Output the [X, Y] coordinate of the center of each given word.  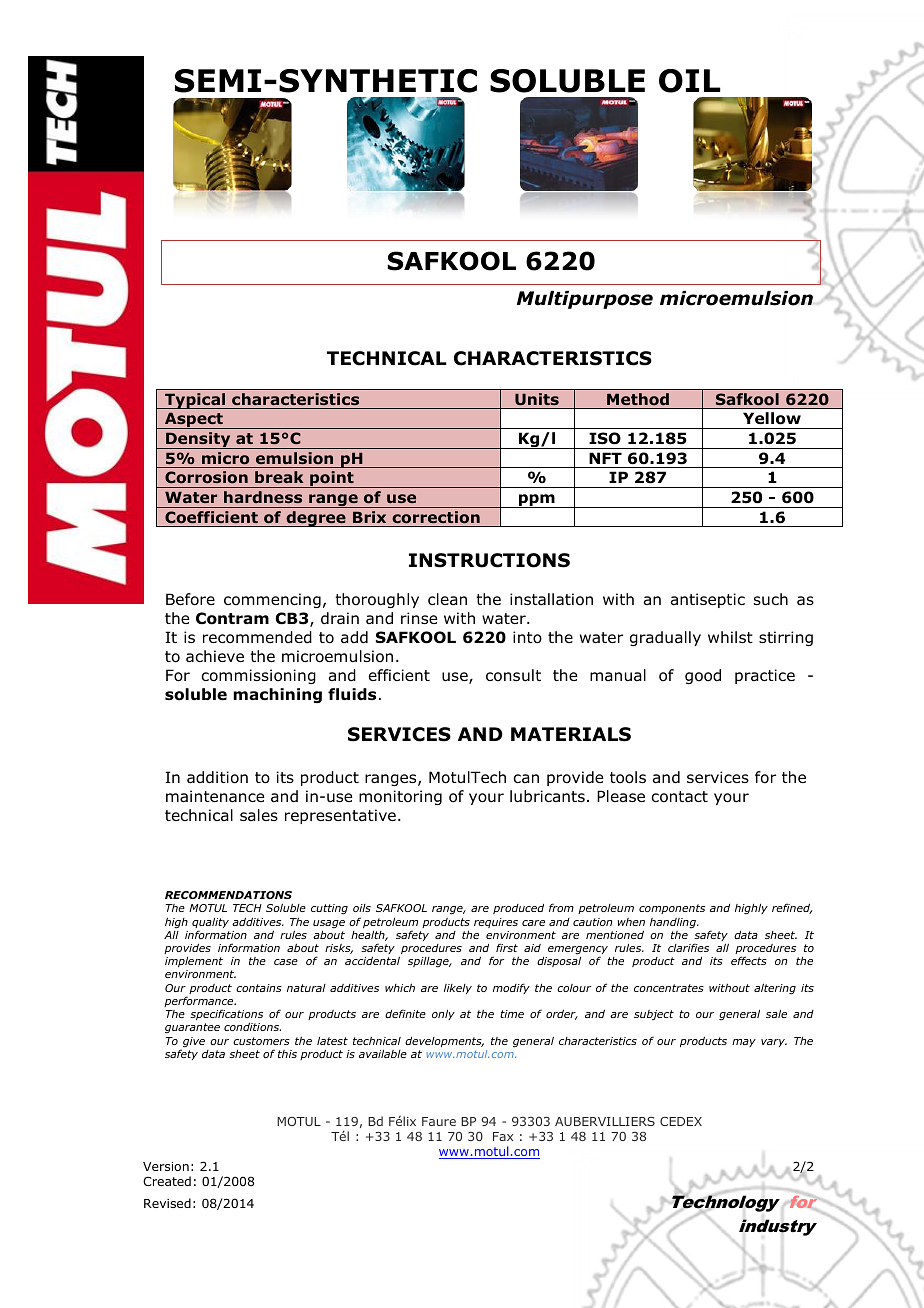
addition [217, 777]
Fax [503, 1136]
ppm [537, 501]
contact [679, 797]
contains [259, 988]
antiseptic [708, 600]
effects [749, 960]
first [507, 947]
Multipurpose [585, 300]
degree [316, 519]
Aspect [194, 420]
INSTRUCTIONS [489, 560]
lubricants [547, 796]
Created [167, 1181]
